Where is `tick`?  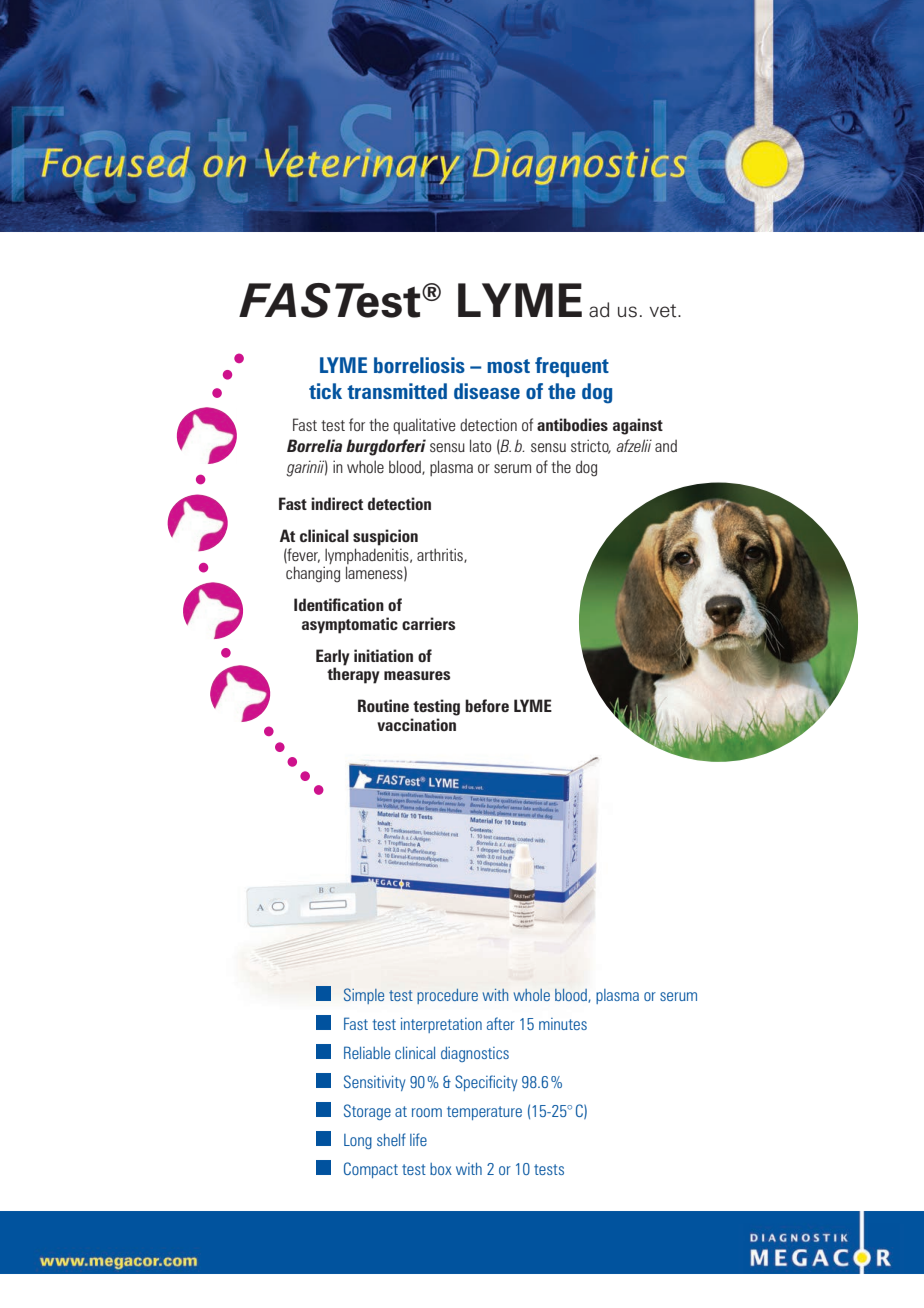
tick is located at coordinates (325, 391).
